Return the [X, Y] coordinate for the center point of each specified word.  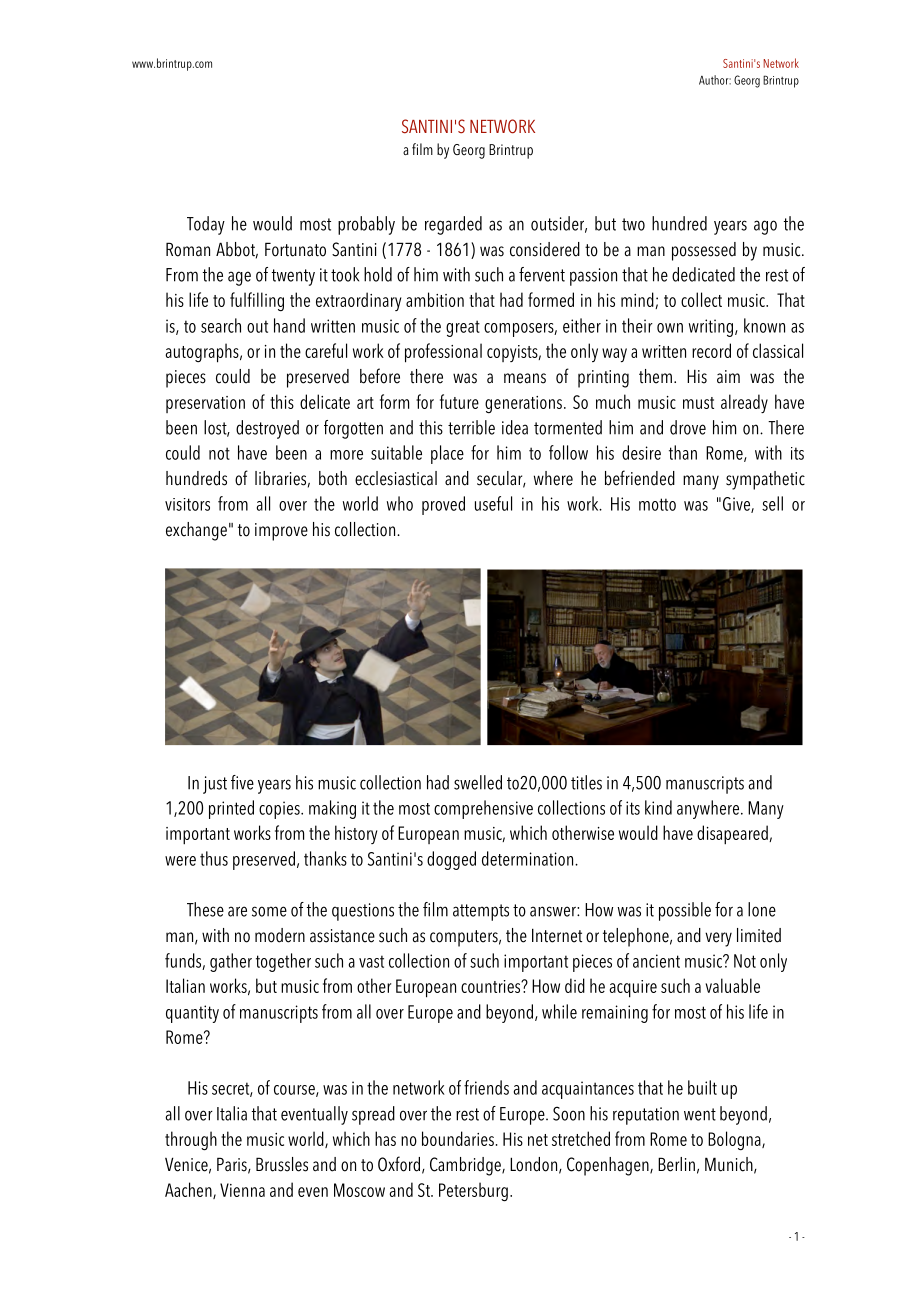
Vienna [242, 1190]
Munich [730, 1165]
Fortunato [295, 249]
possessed [704, 251]
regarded [453, 225]
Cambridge [466, 1166]
